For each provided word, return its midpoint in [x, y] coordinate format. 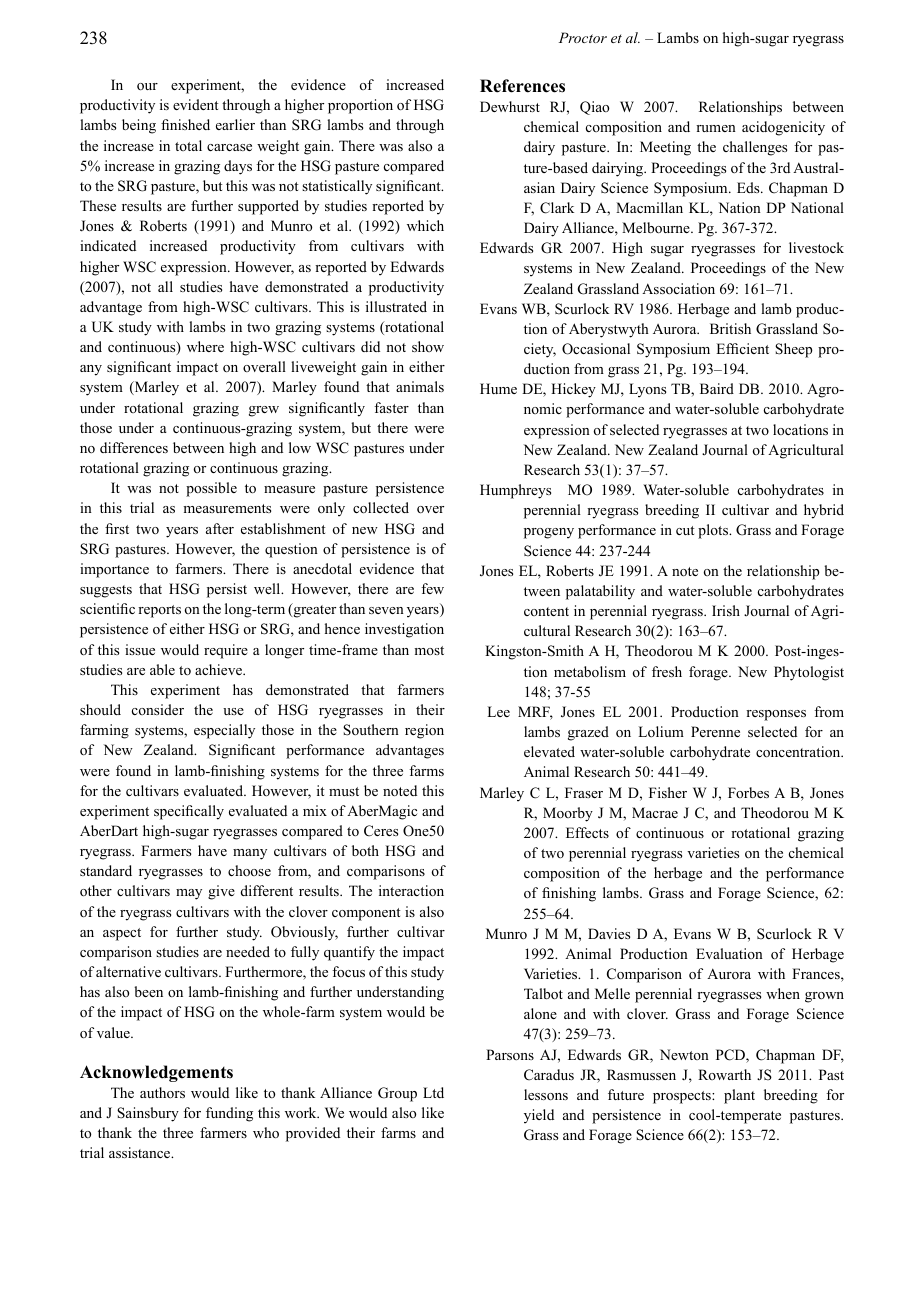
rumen [716, 128]
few [432, 588]
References [522, 86]
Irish [726, 610]
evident [195, 104]
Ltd [433, 1092]
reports [159, 611]
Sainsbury [148, 1114]
